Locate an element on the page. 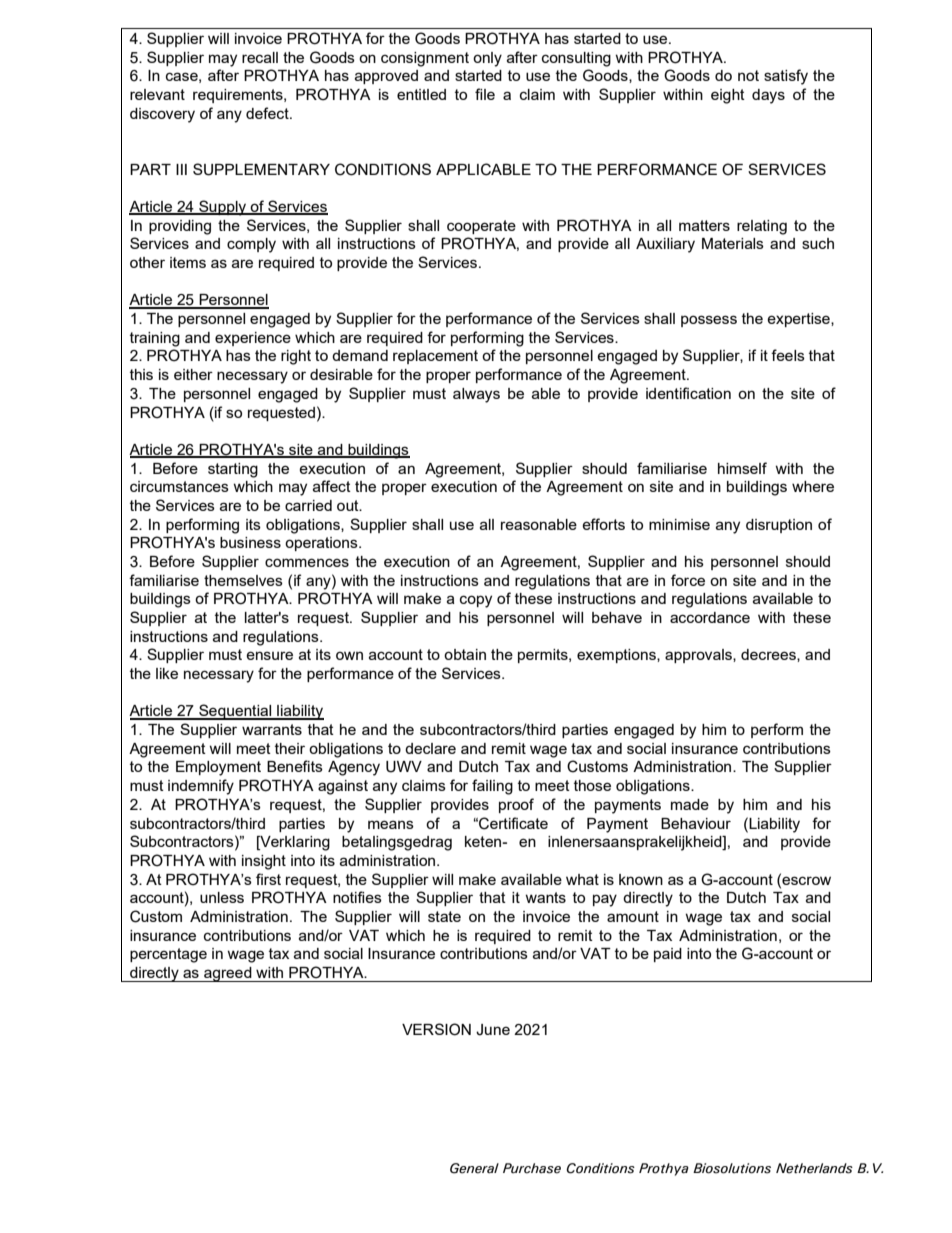  file is located at coordinates (485, 94).
